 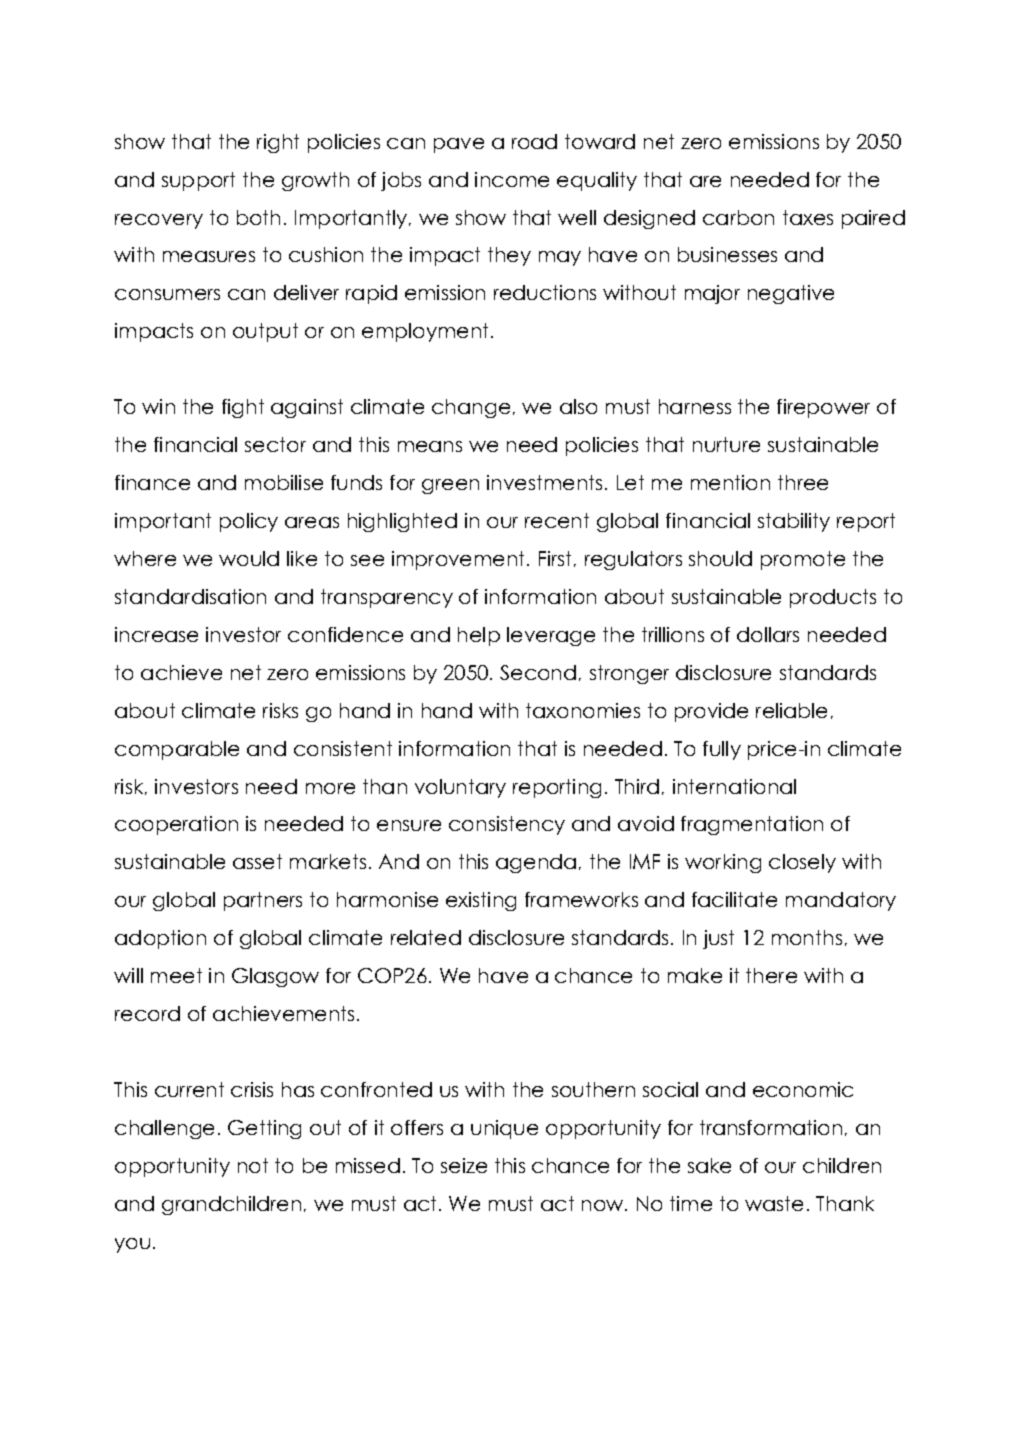 What do you see at coordinates (249, 522) in the screenshot?
I see `policy` at bounding box center [249, 522].
